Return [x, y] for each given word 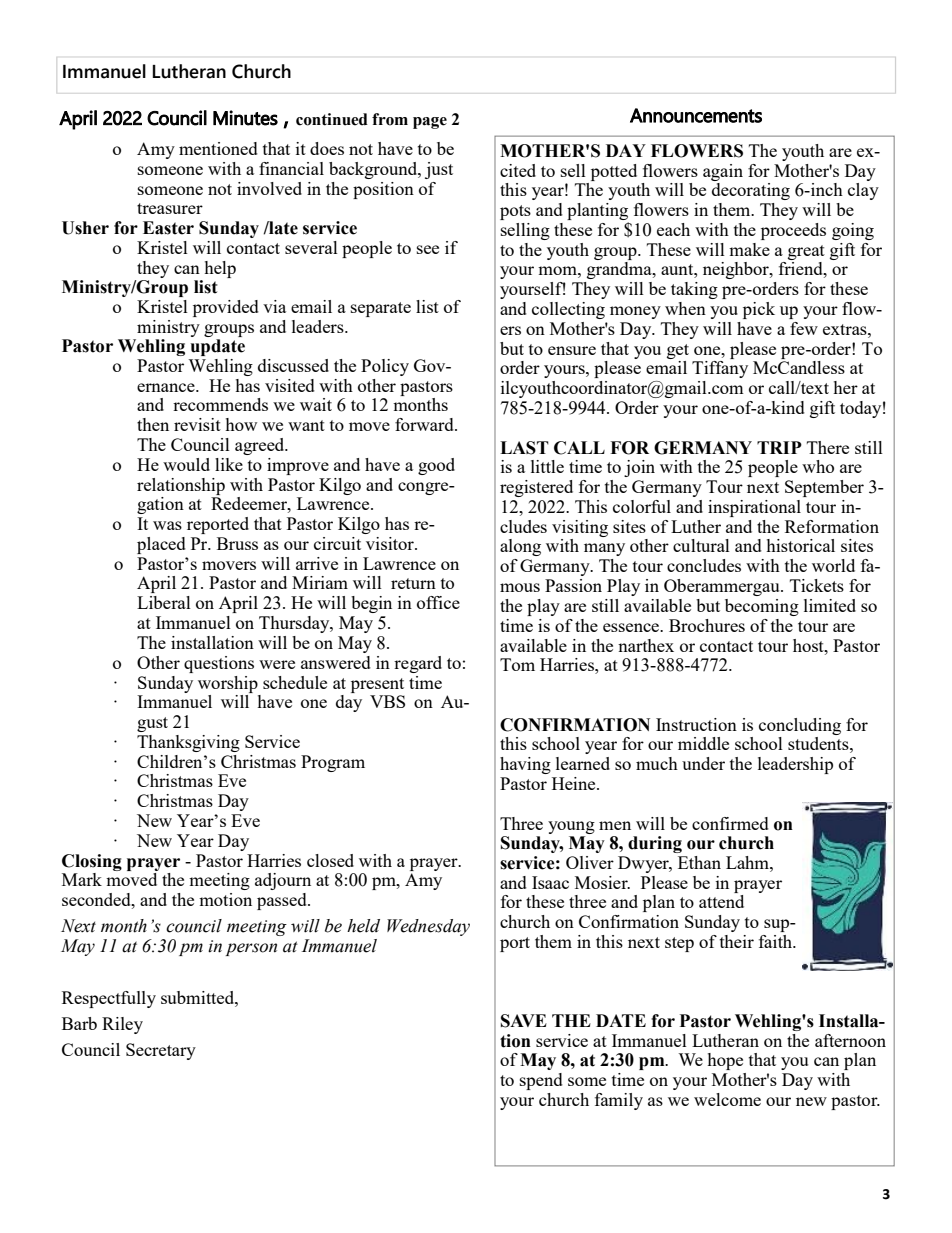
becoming [762, 607]
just [439, 170]
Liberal [164, 602]
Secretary [161, 1051]
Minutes [245, 118]
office [438, 602]
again [723, 172]
